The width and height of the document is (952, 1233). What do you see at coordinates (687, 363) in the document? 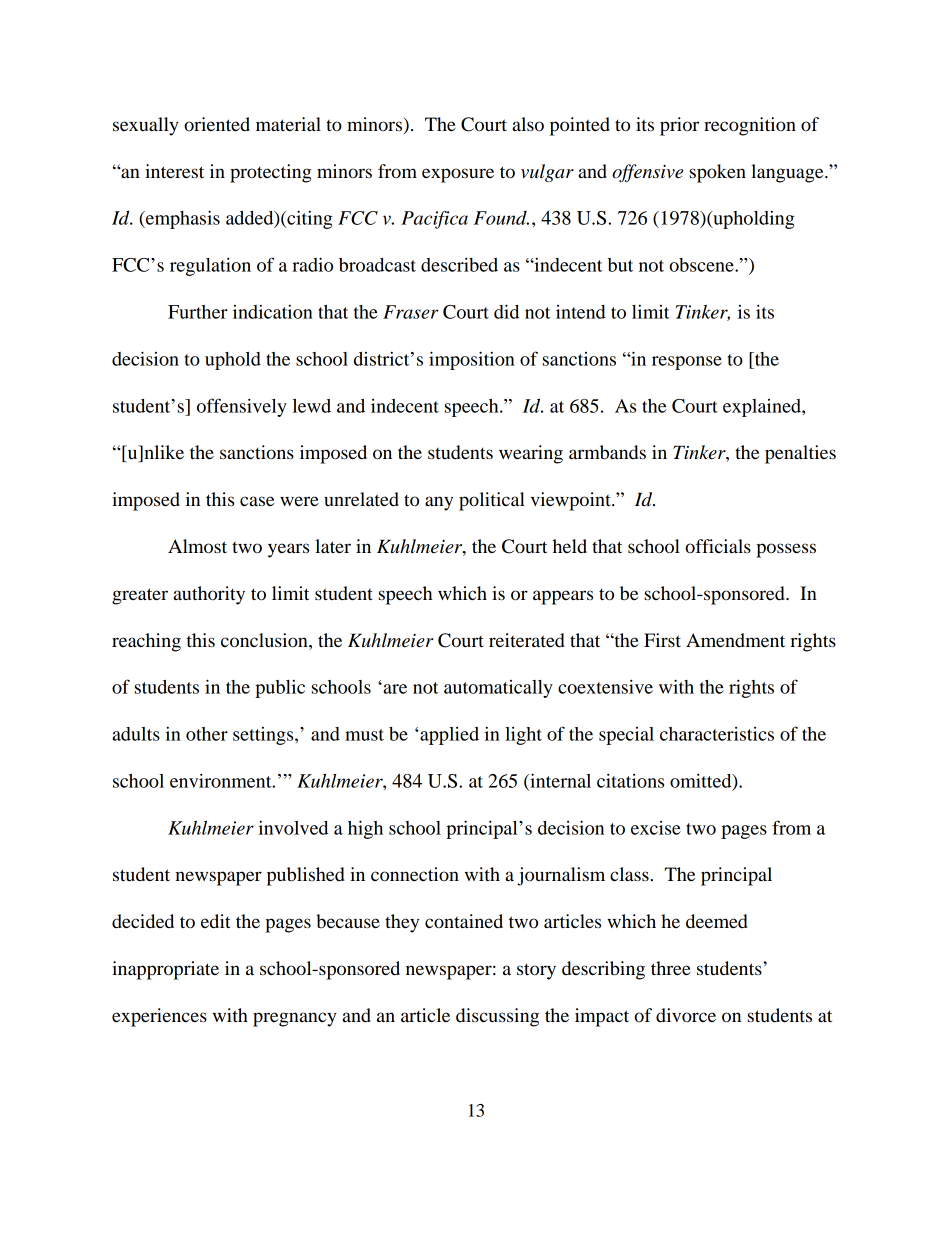
I see `response` at bounding box center [687, 363].
